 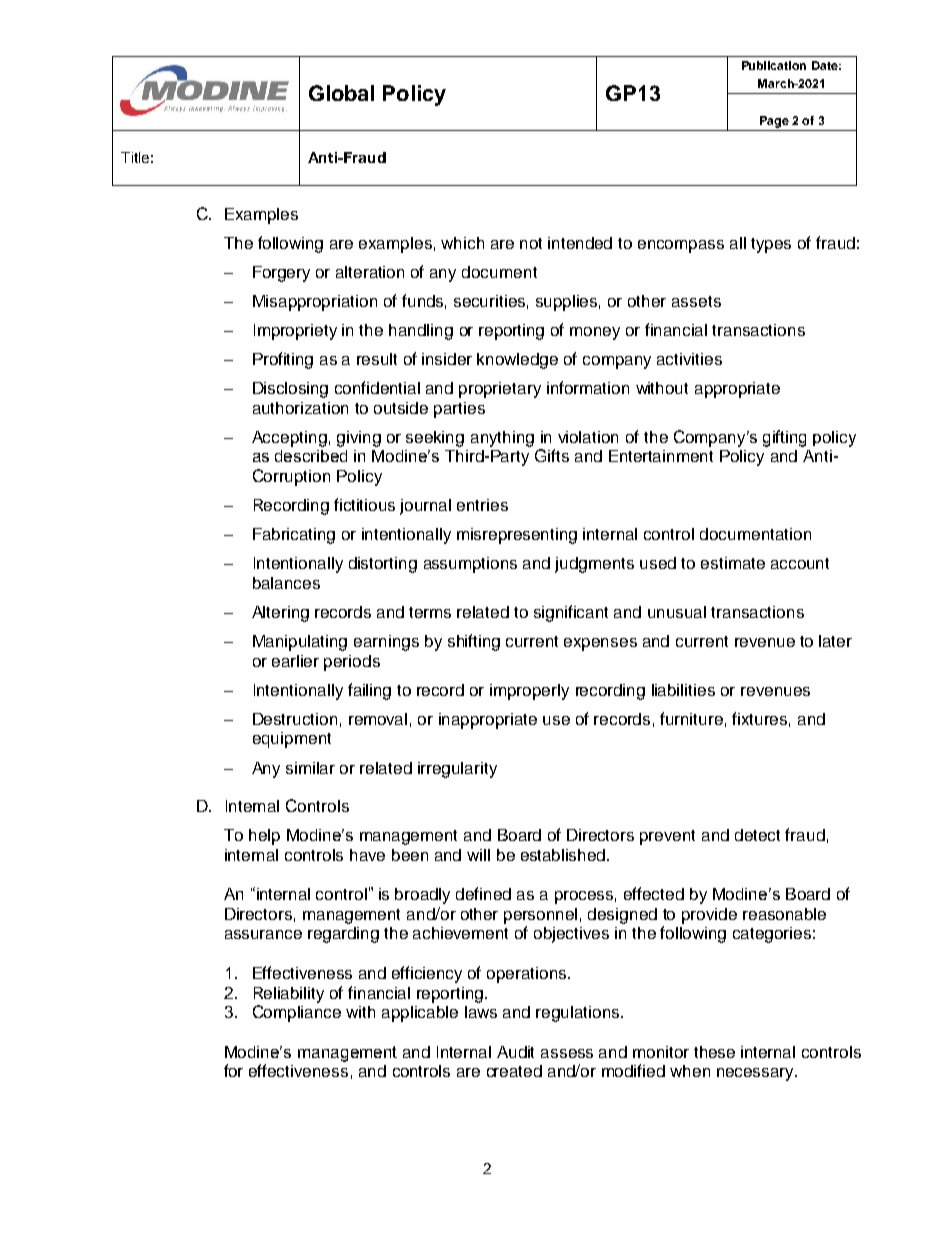 What do you see at coordinates (800, 563) in the screenshot?
I see `account` at bounding box center [800, 563].
